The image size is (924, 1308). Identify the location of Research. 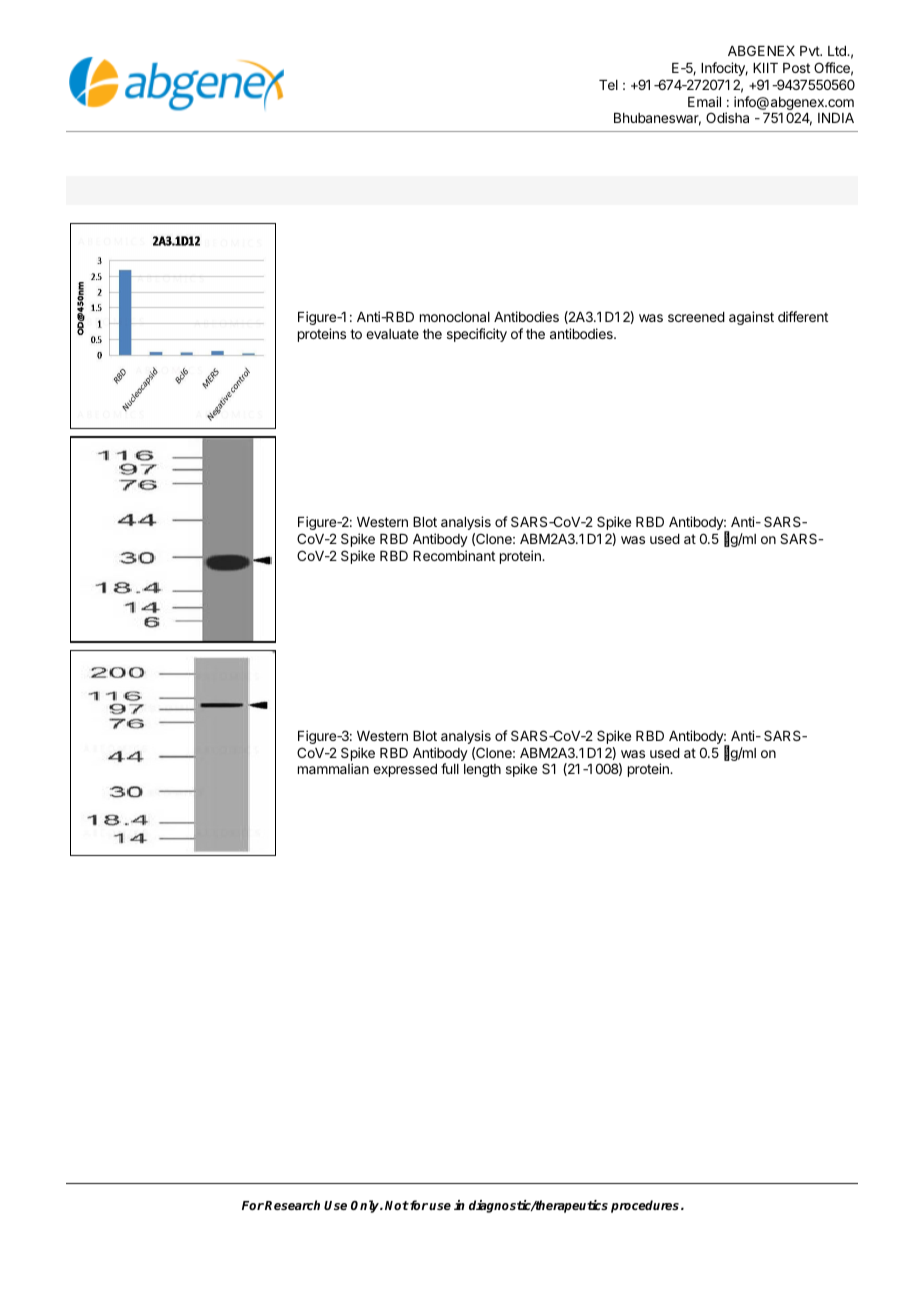
(292, 1205).
